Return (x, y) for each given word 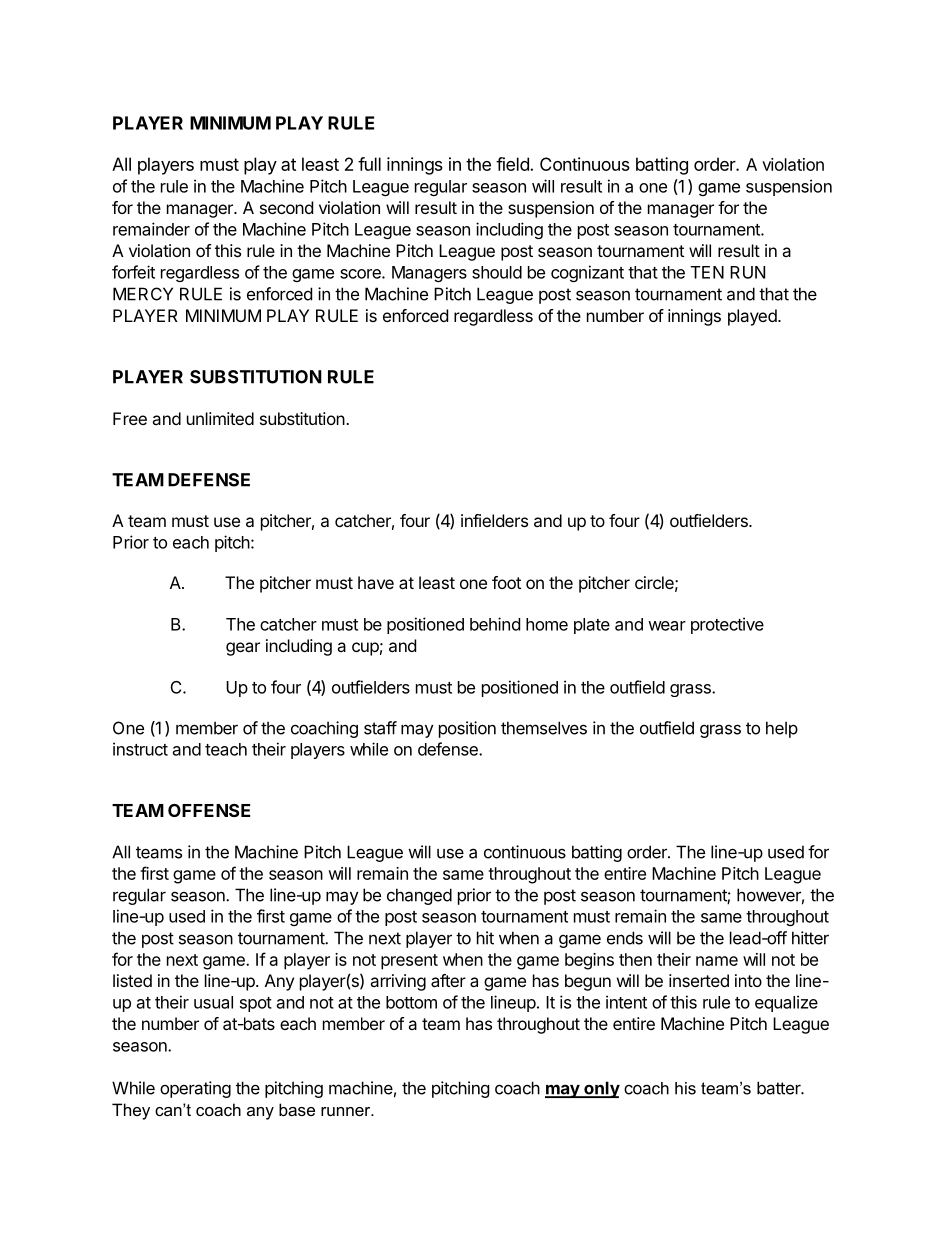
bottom (411, 1002)
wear (667, 626)
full (369, 164)
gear (243, 649)
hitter (810, 938)
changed (419, 896)
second (286, 207)
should (497, 272)
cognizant (587, 273)
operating (195, 1089)
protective (727, 625)
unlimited (220, 418)
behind (495, 624)
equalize (786, 1003)
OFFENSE (209, 810)
